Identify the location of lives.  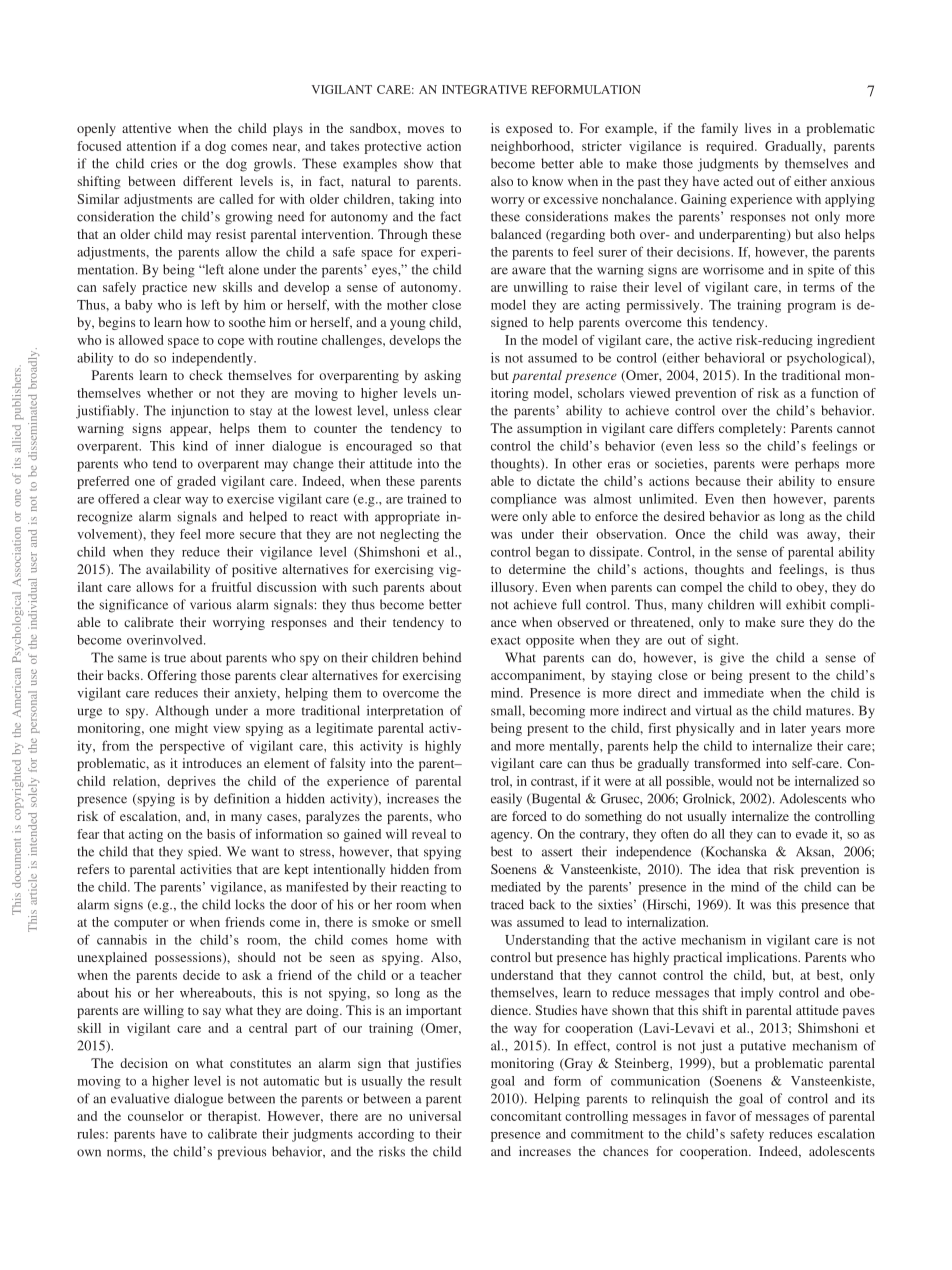
(758, 128).
